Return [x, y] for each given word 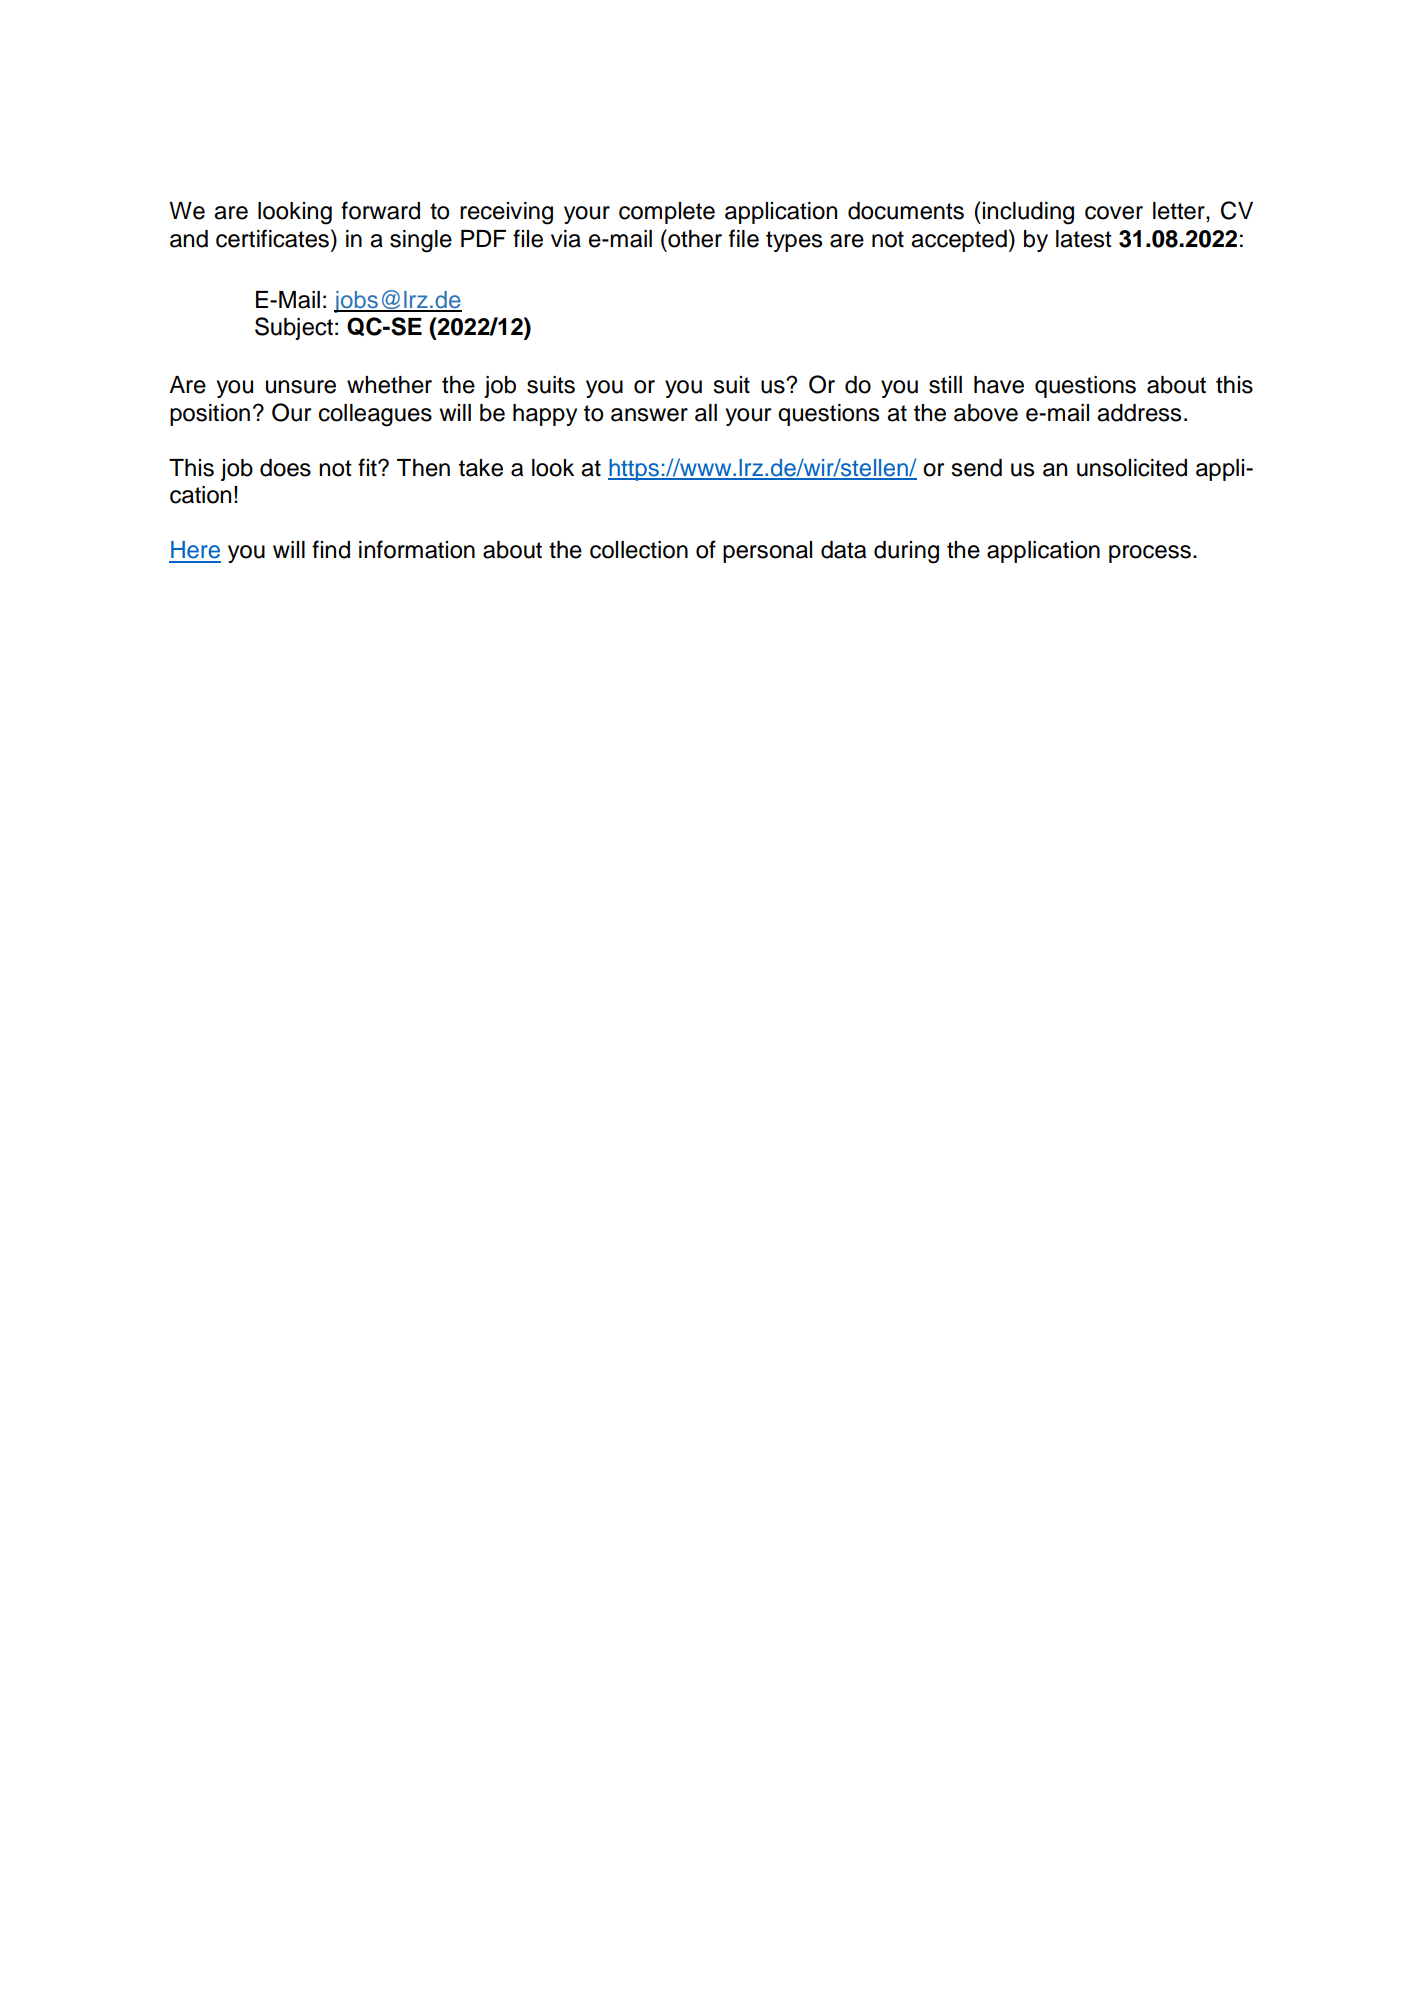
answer [649, 415]
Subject [294, 328]
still [945, 385]
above [986, 413]
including [1028, 213]
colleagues [375, 415]
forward [380, 210]
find [331, 549]
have [999, 385]
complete [667, 213]
